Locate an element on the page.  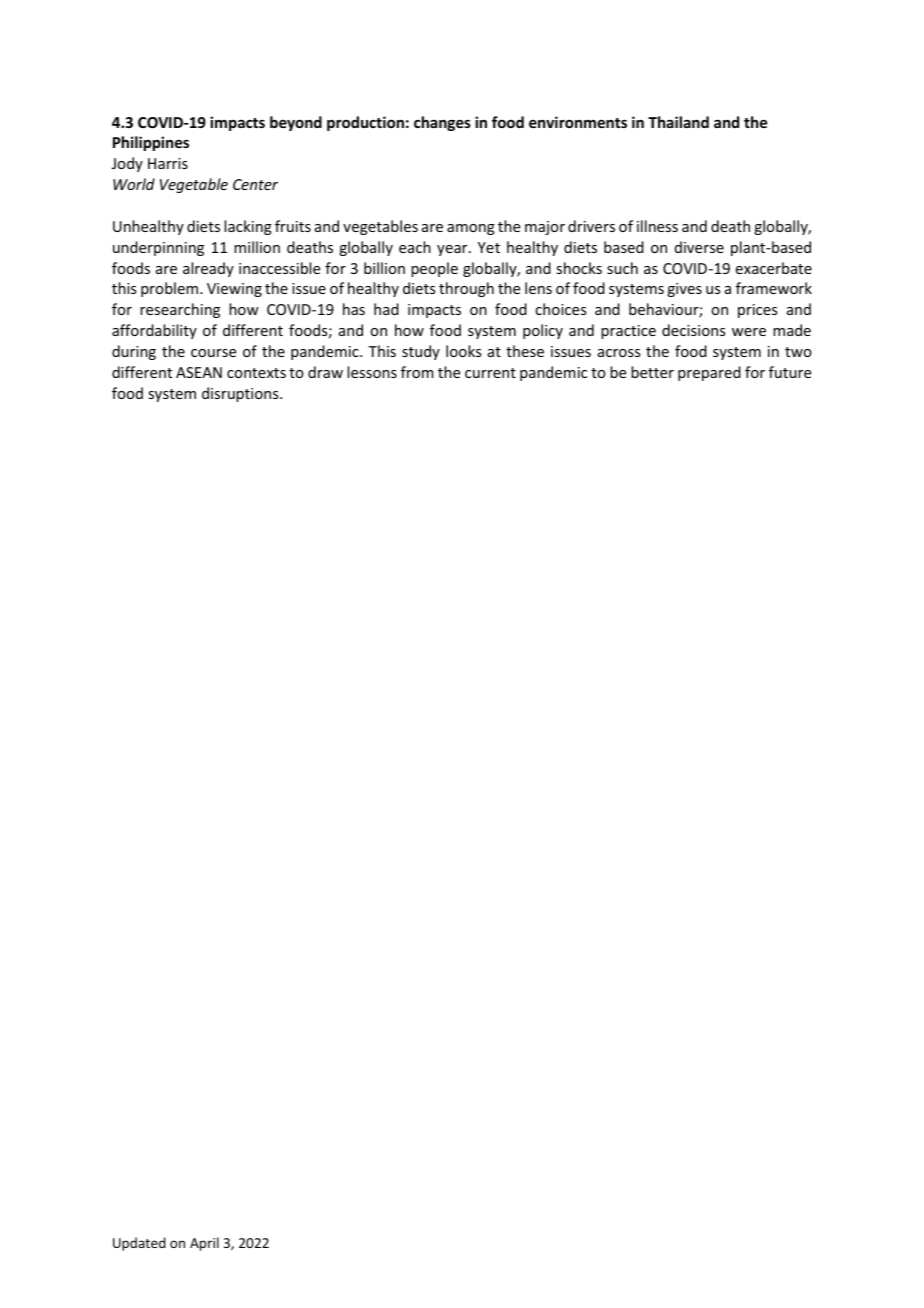
Updated is located at coordinates (139, 1244).
